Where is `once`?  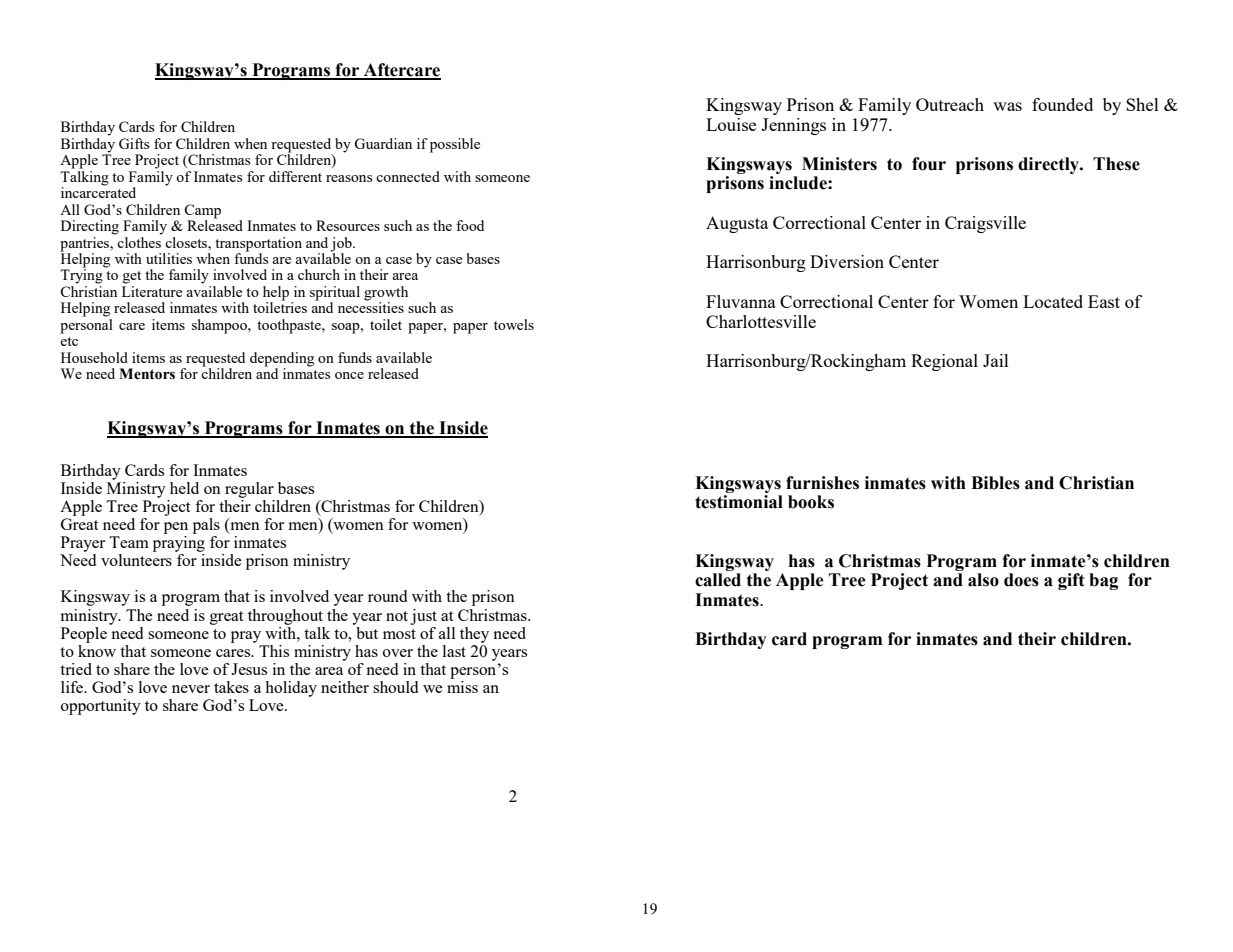 once is located at coordinates (349, 375).
